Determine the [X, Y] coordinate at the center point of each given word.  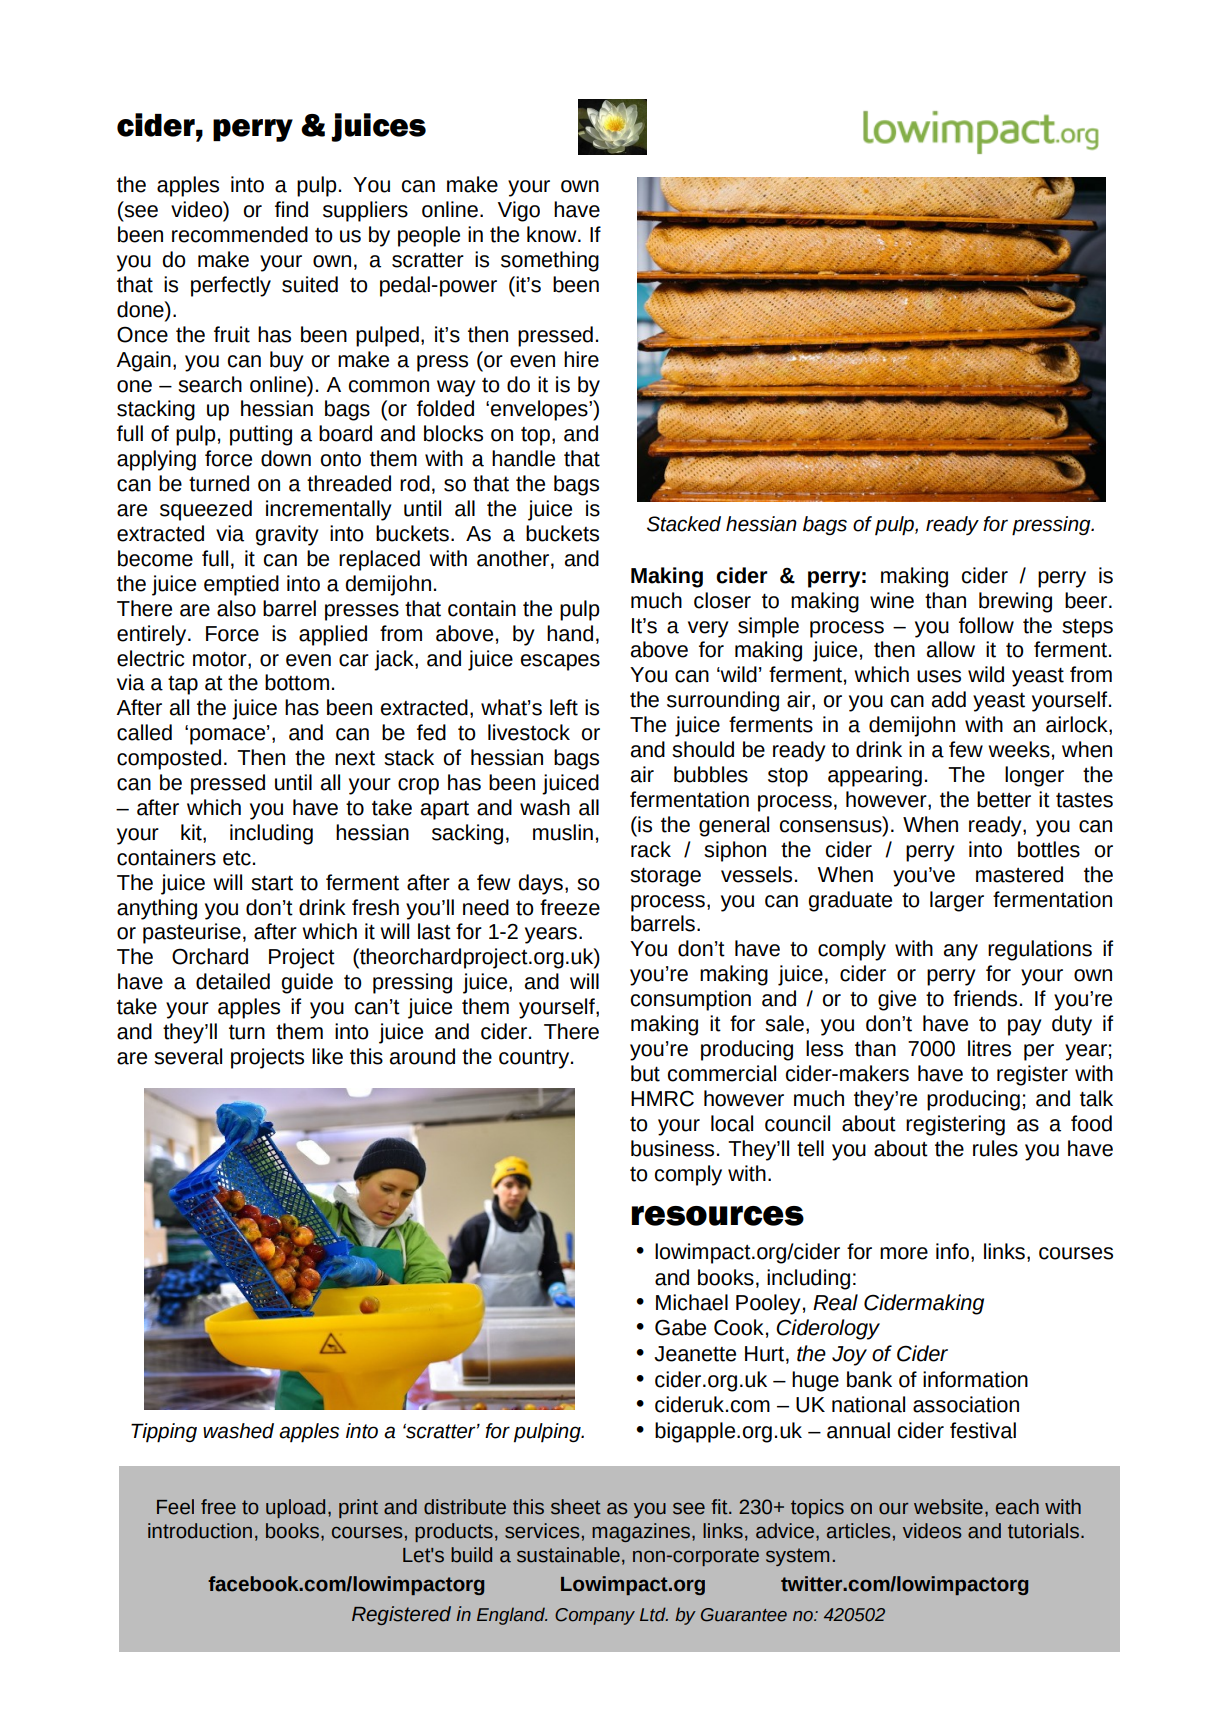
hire [581, 359]
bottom [297, 682]
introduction [200, 1531]
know [553, 234]
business [672, 1148]
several [188, 1056]
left [564, 707]
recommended [240, 234]
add [949, 699]
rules [995, 1148]
